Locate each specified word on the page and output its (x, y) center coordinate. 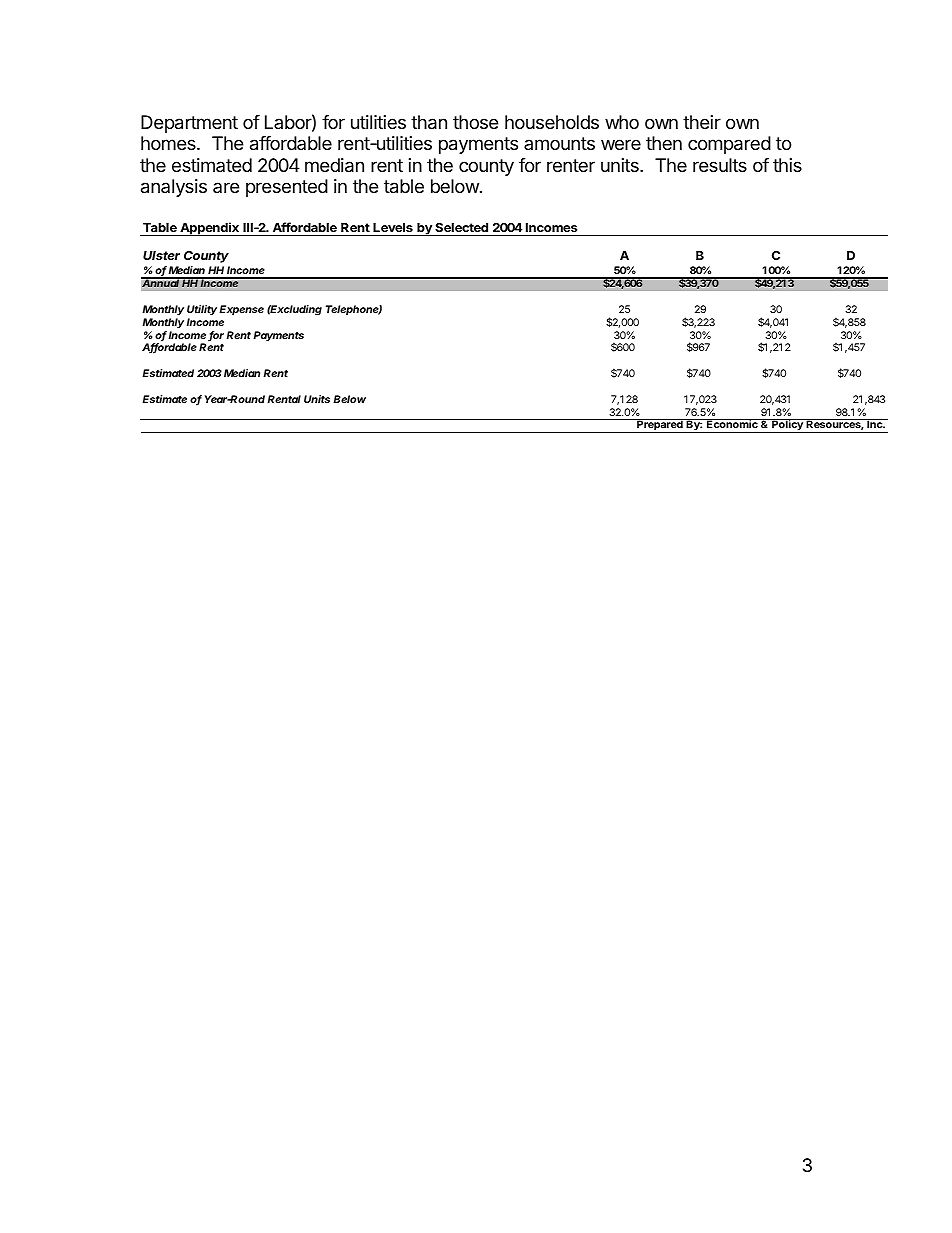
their (702, 122)
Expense (241, 310)
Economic (732, 423)
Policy (787, 426)
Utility (203, 310)
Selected (461, 227)
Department (189, 124)
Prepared (660, 426)
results (720, 165)
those (475, 122)
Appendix (209, 229)
